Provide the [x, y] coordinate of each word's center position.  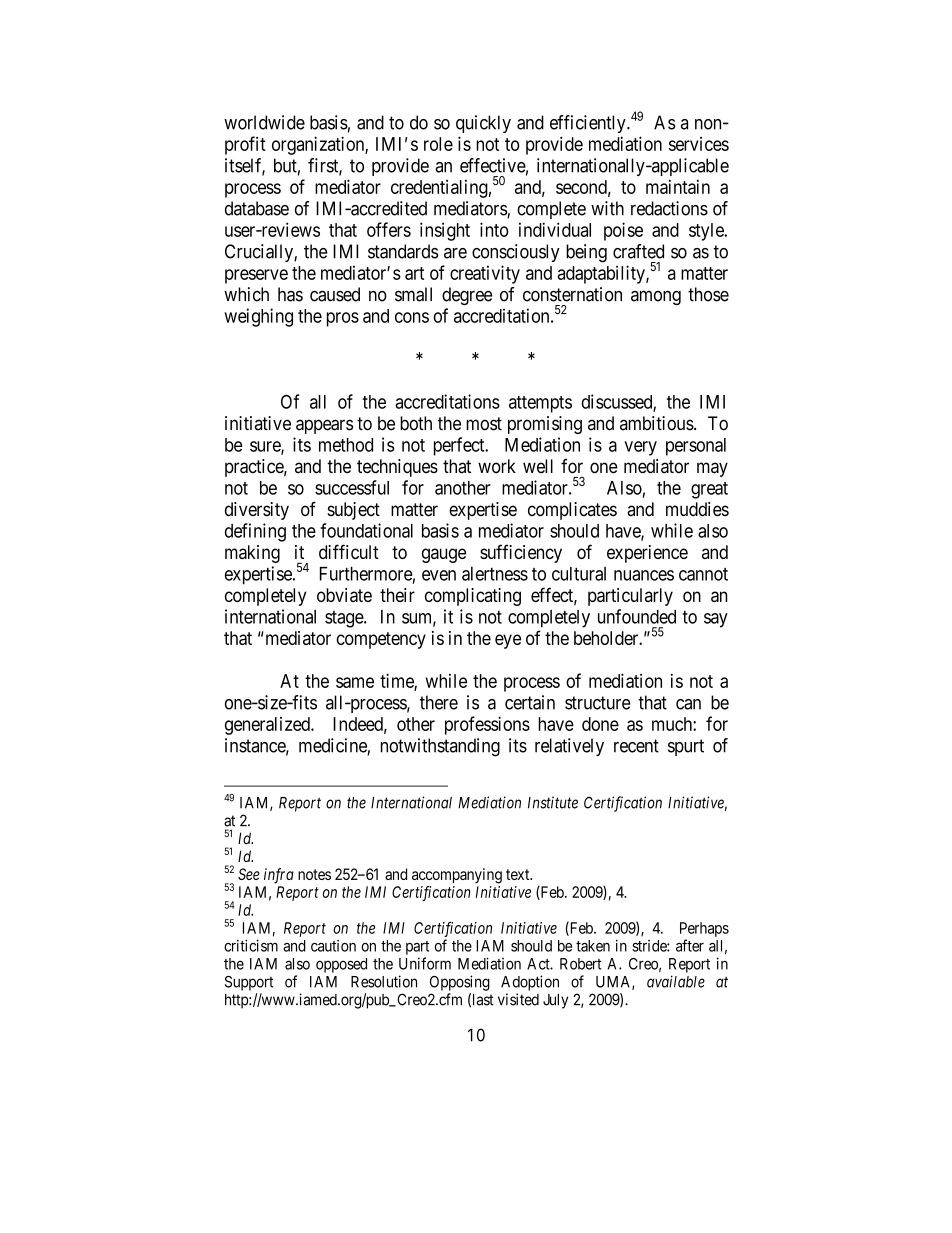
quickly [483, 124]
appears [324, 426]
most [484, 424]
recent [636, 746]
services [699, 144]
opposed [341, 965]
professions [487, 725]
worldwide [264, 122]
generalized [268, 726]
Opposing [460, 983]
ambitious [657, 423]
